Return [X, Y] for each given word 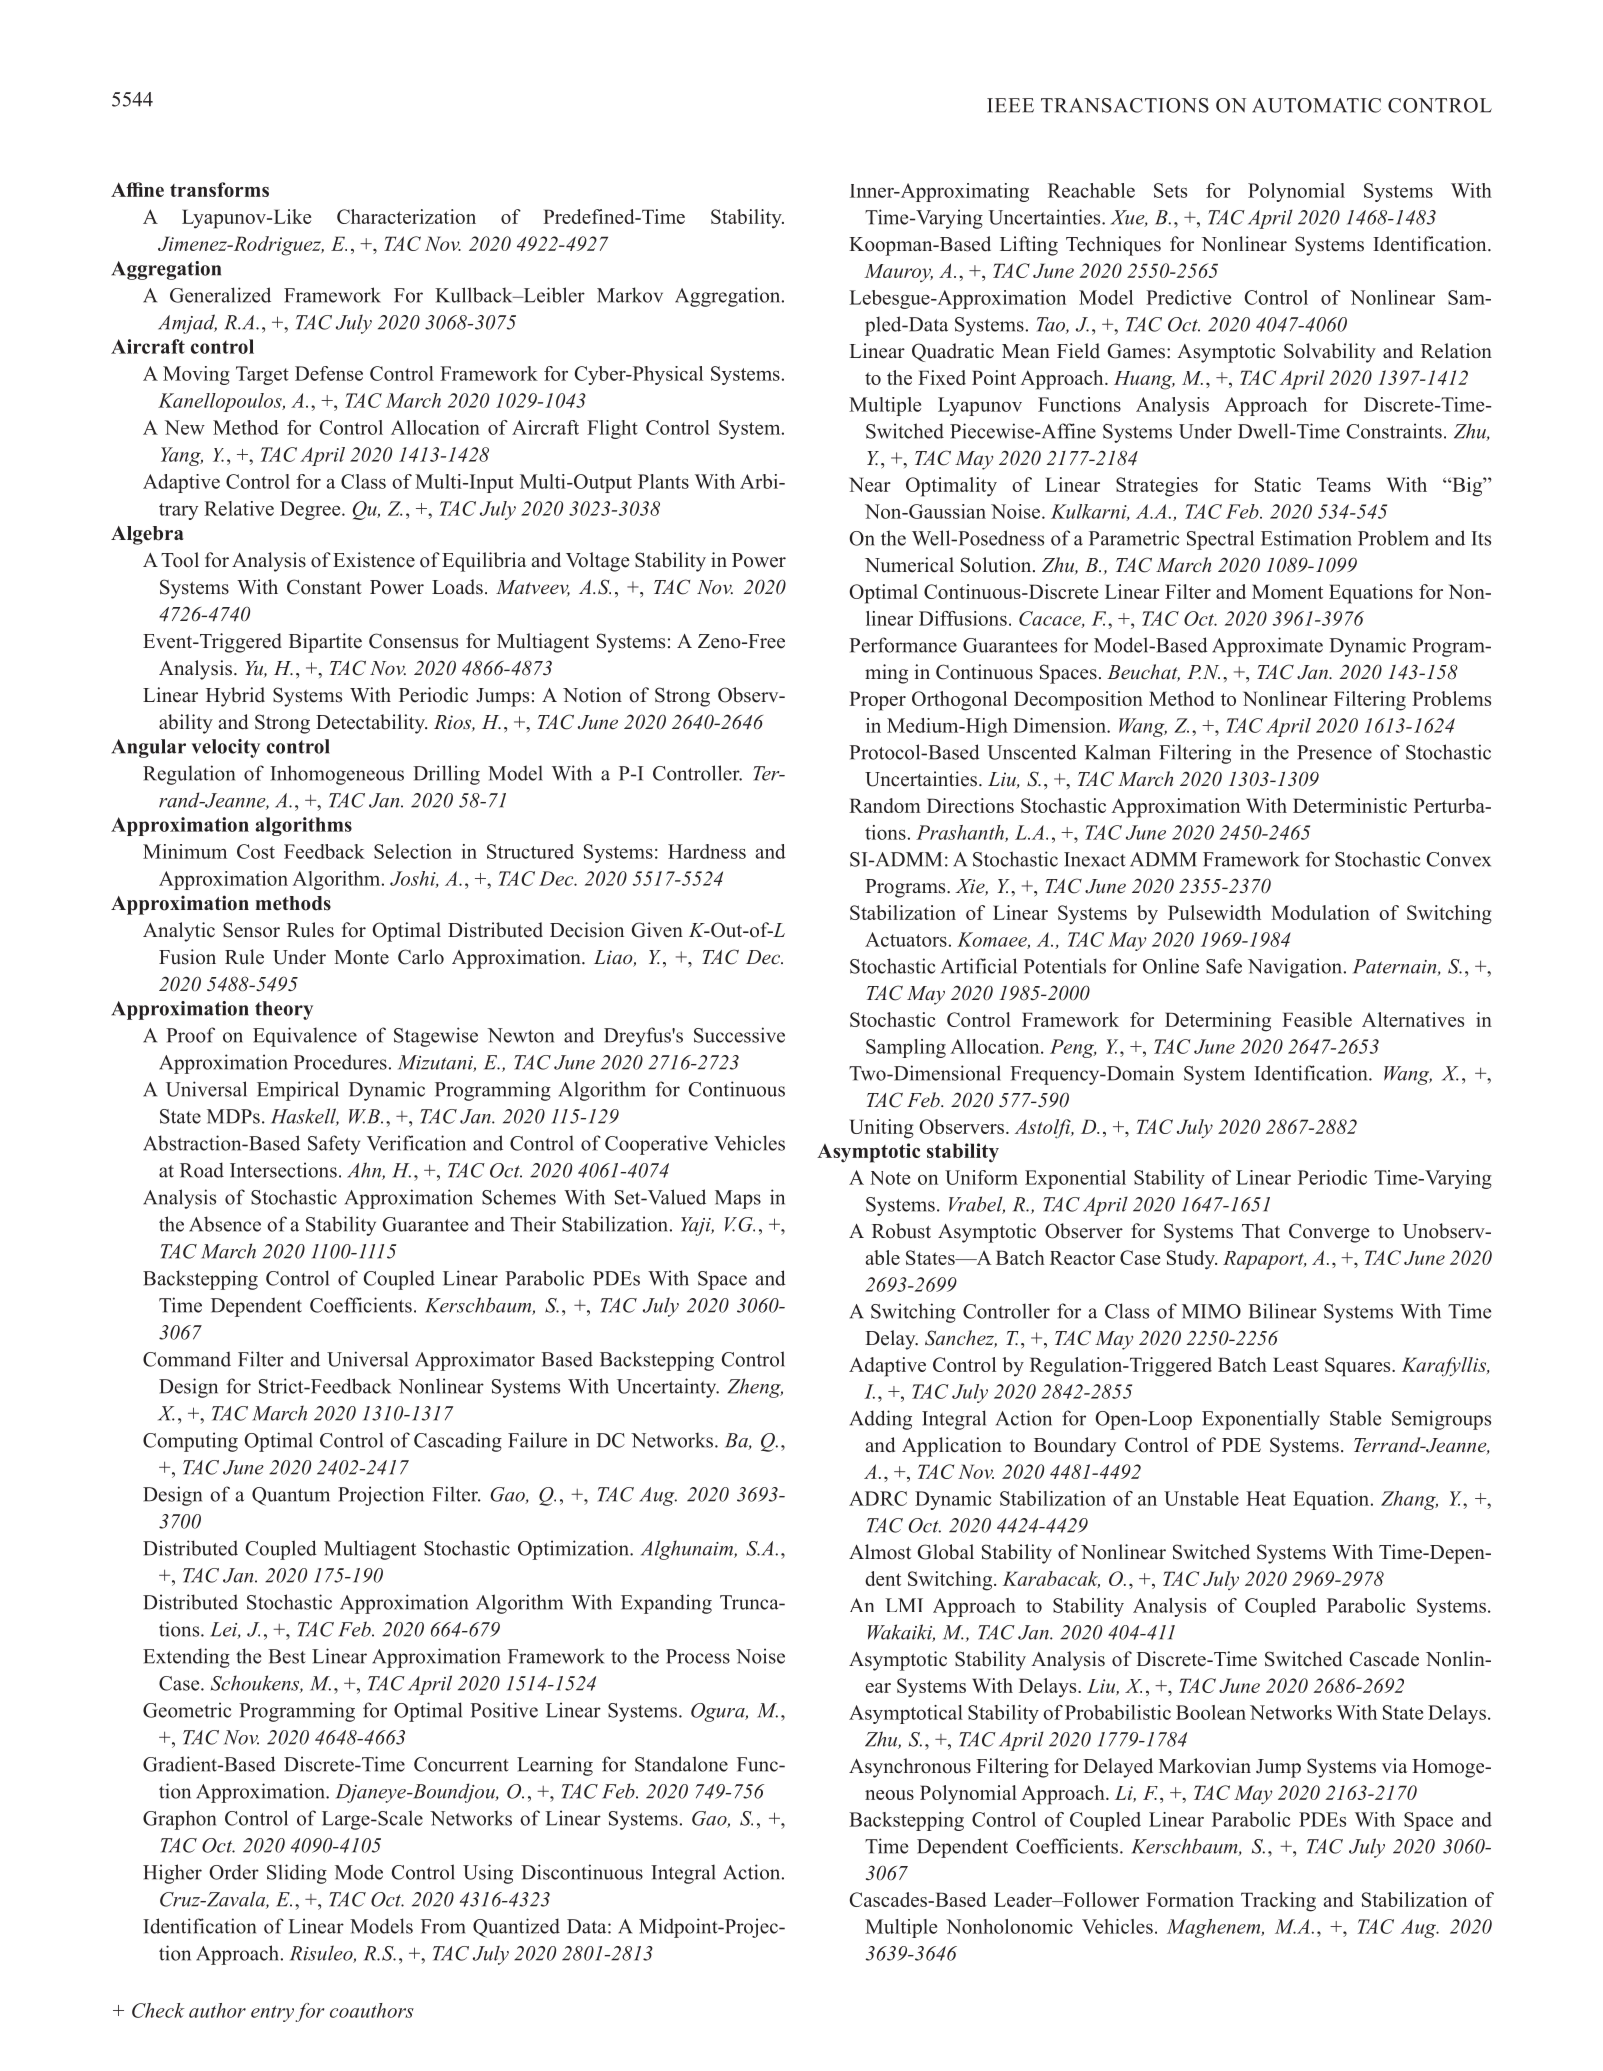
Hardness [707, 851]
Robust [901, 1231]
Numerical [909, 565]
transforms [219, 189]
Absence [225, 1224]
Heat [1266, 1498]
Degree [311, 510]
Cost [256, 851]
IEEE [1010, 105]
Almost [880, 1552]
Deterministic [1350, 805]
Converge [1329, 1233]
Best [287, 1656]
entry [272, 2014]
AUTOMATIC [1316, 105]
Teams [1344, 484]
